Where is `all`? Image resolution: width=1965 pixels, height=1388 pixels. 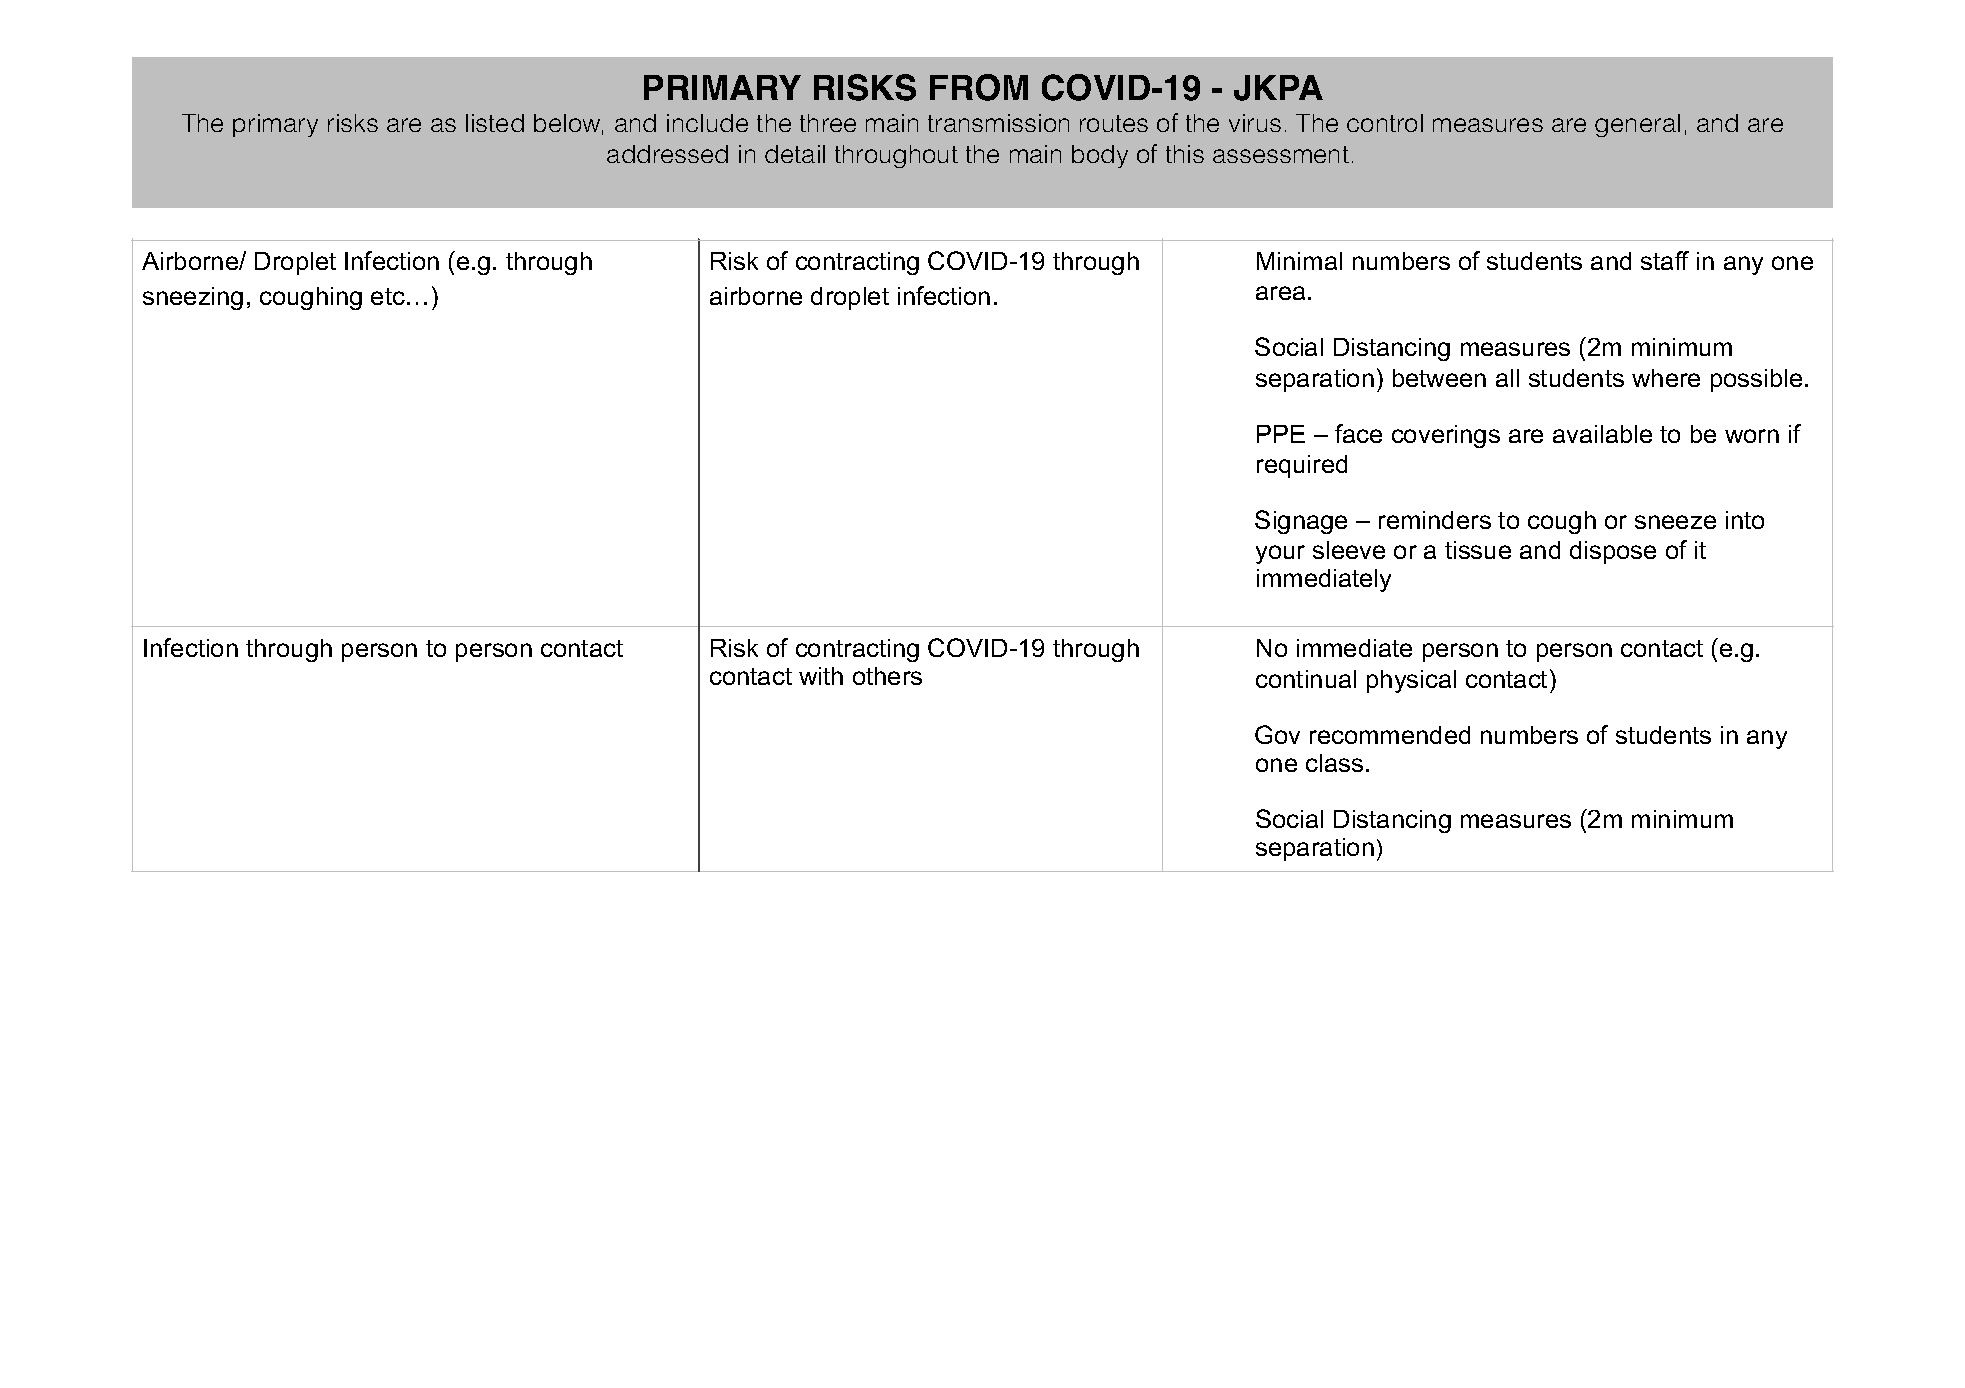 all is located at coordinates (1507, 378).
